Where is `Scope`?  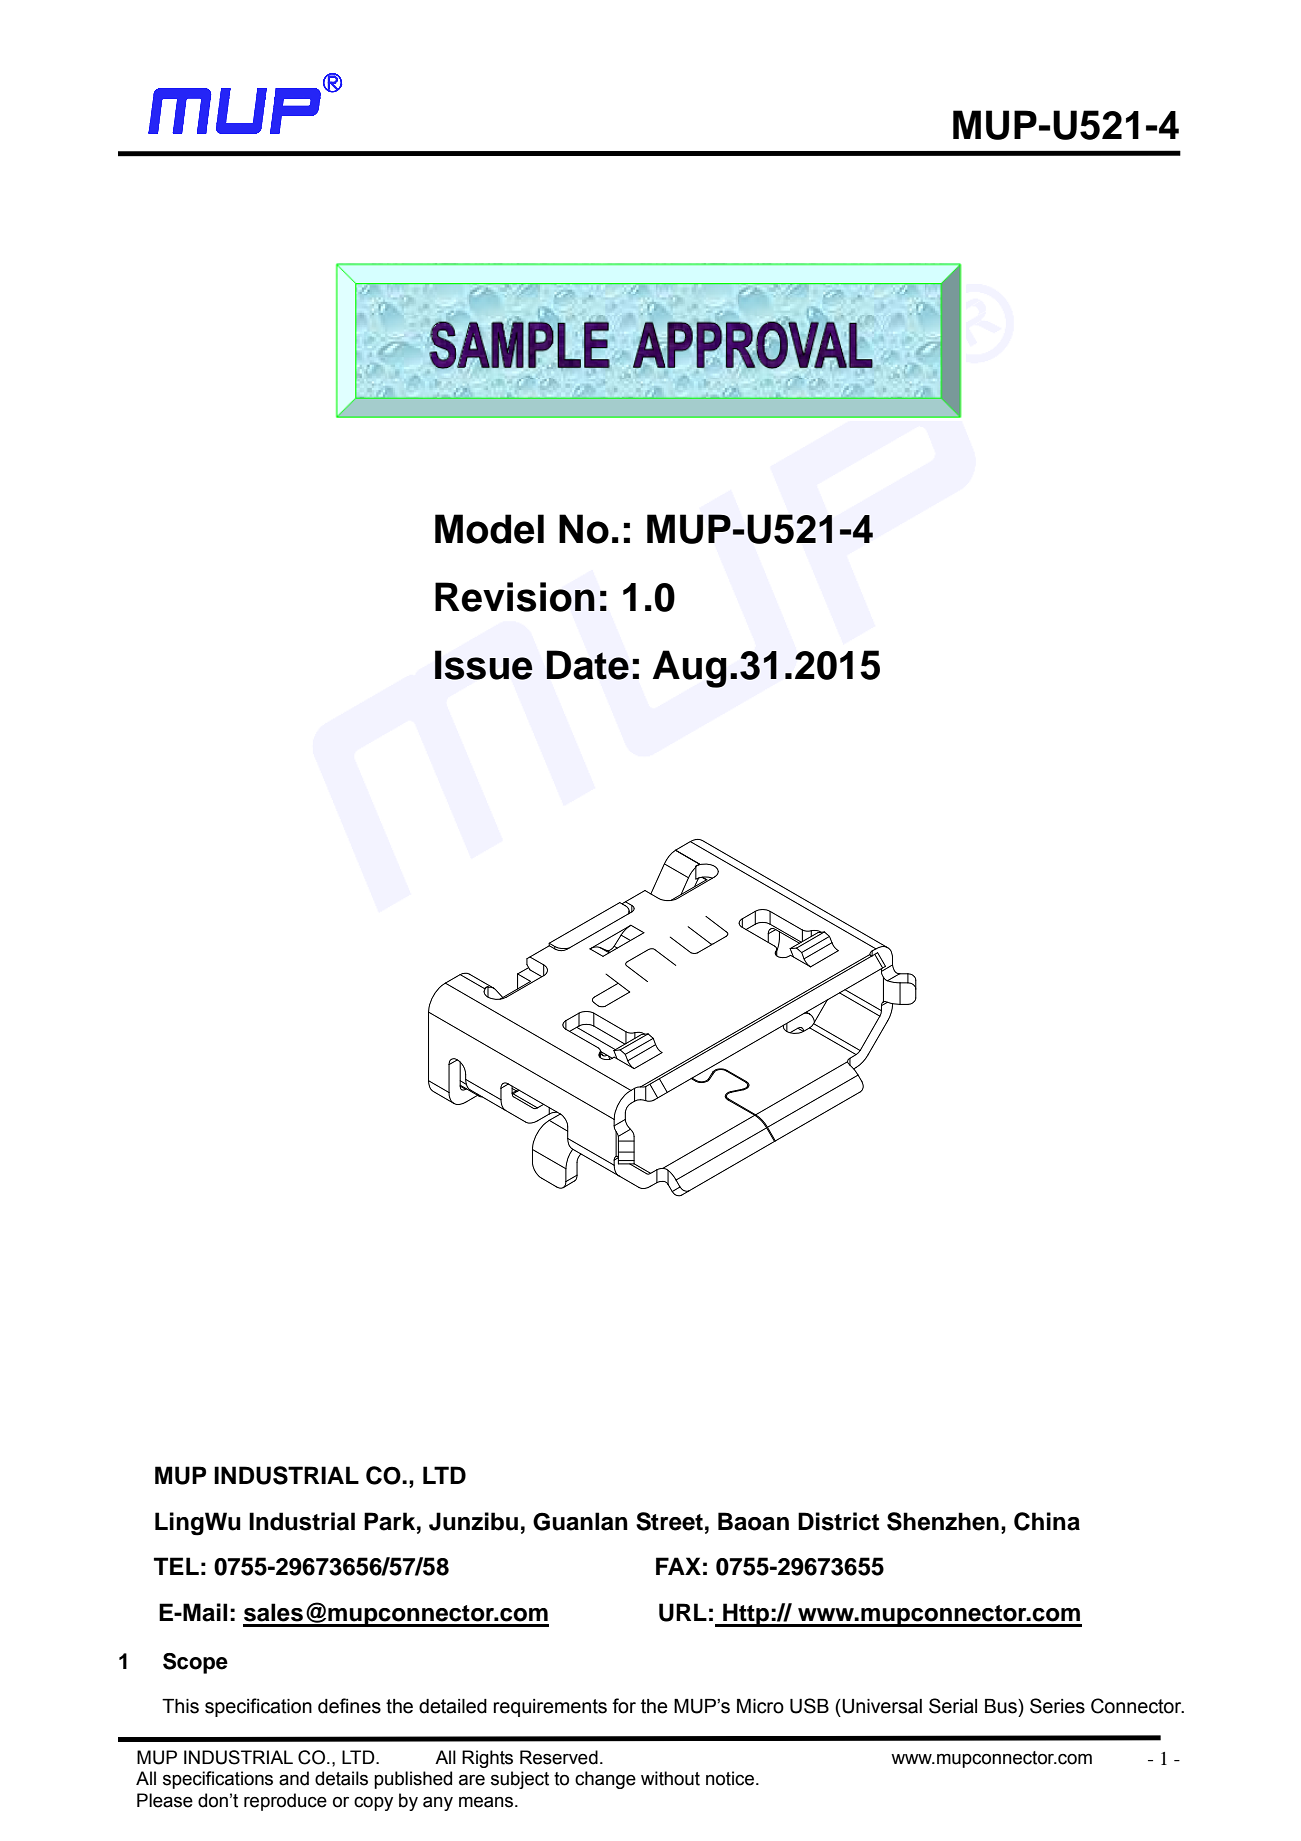
Scope is located at coordinates (195, 1663).
